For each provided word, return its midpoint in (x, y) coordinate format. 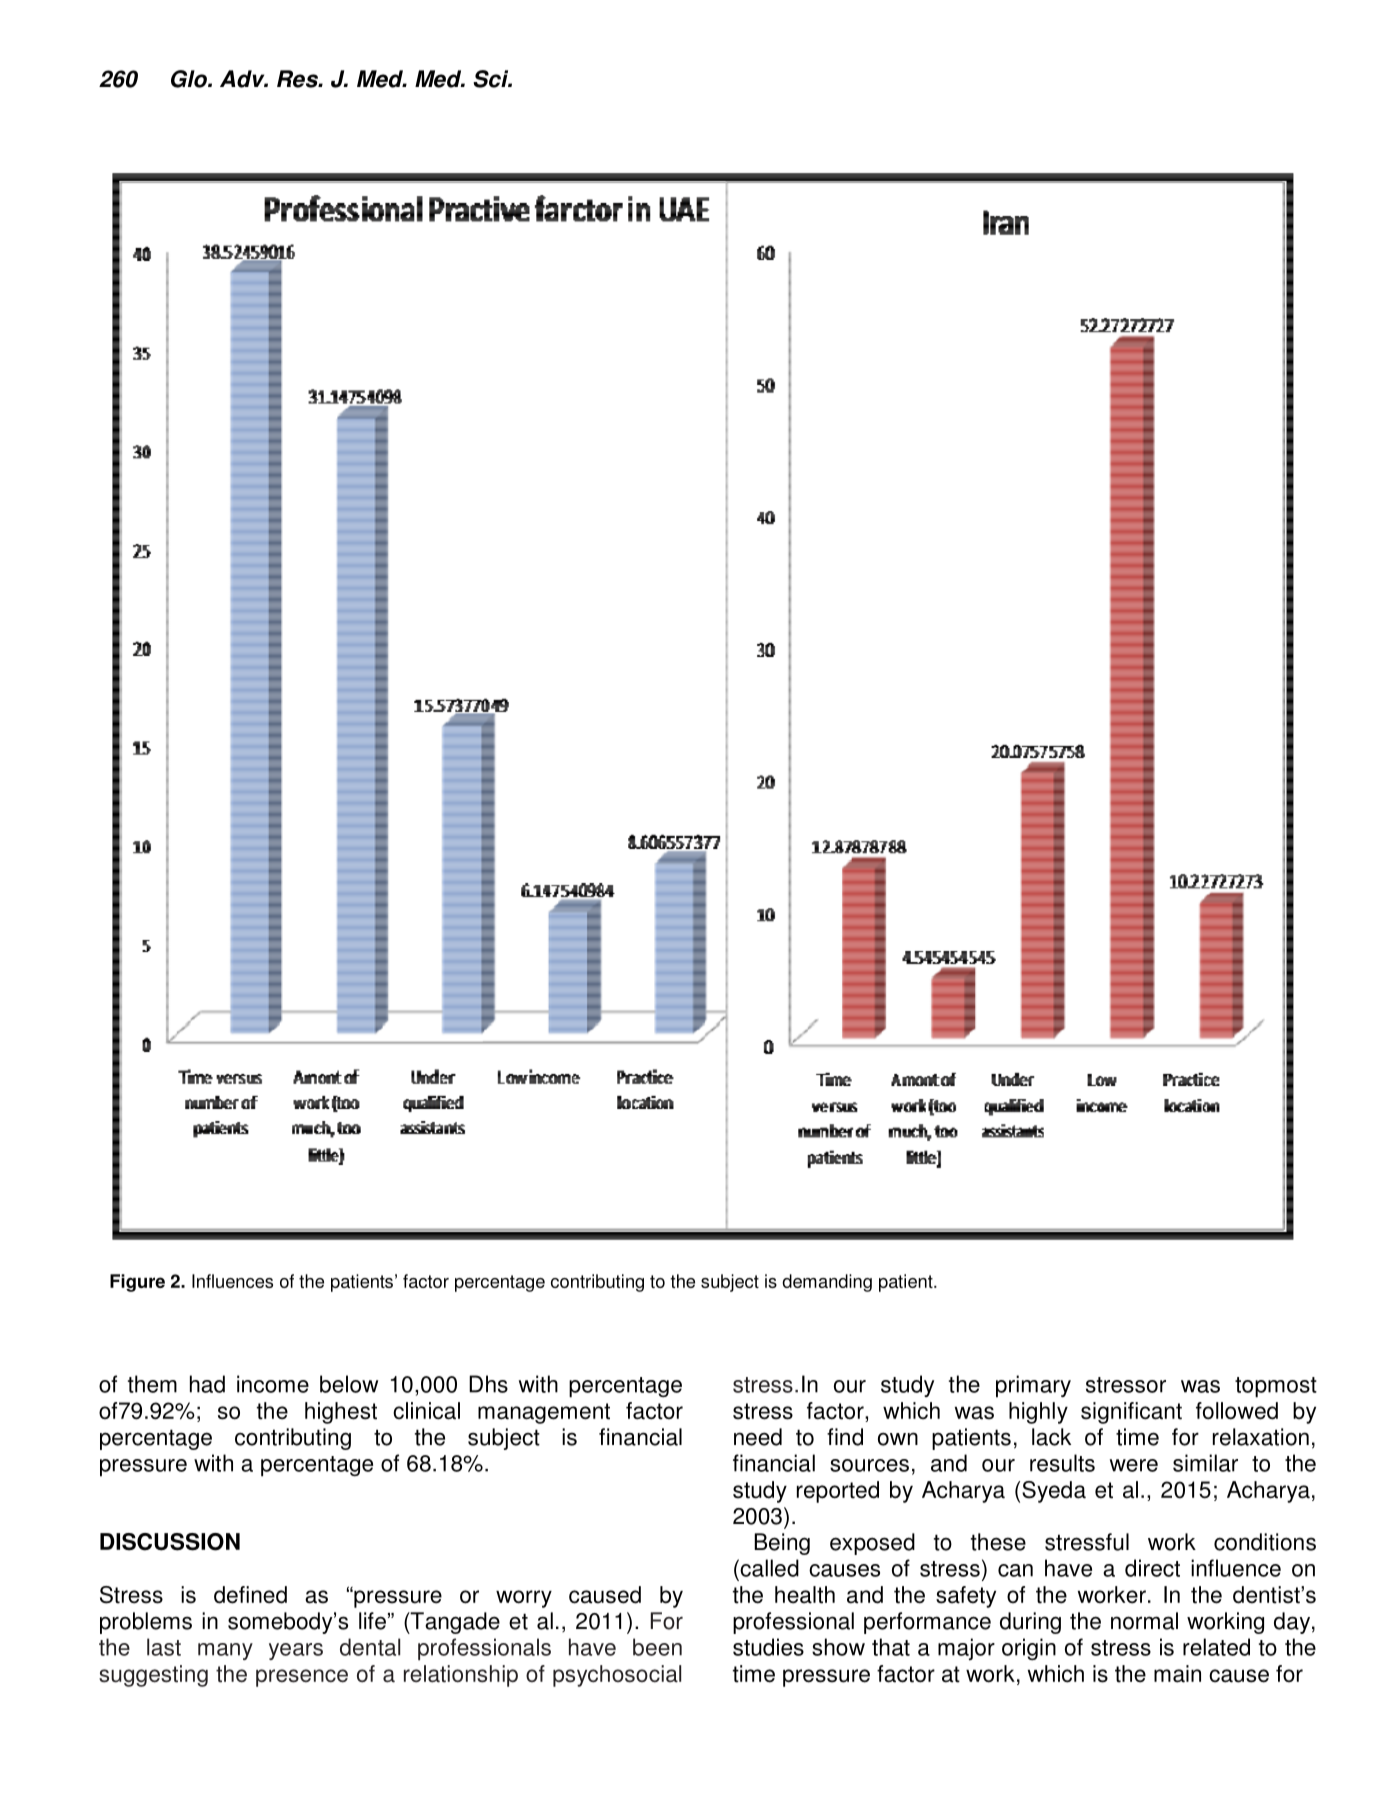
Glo (190, 79)
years (296, 1651)
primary (1033, 1386)
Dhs (488, 1384)
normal (1144, 1621)
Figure (137, 1283)
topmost (1276, 1387)
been (657, 1647)
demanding (827, 1283)
